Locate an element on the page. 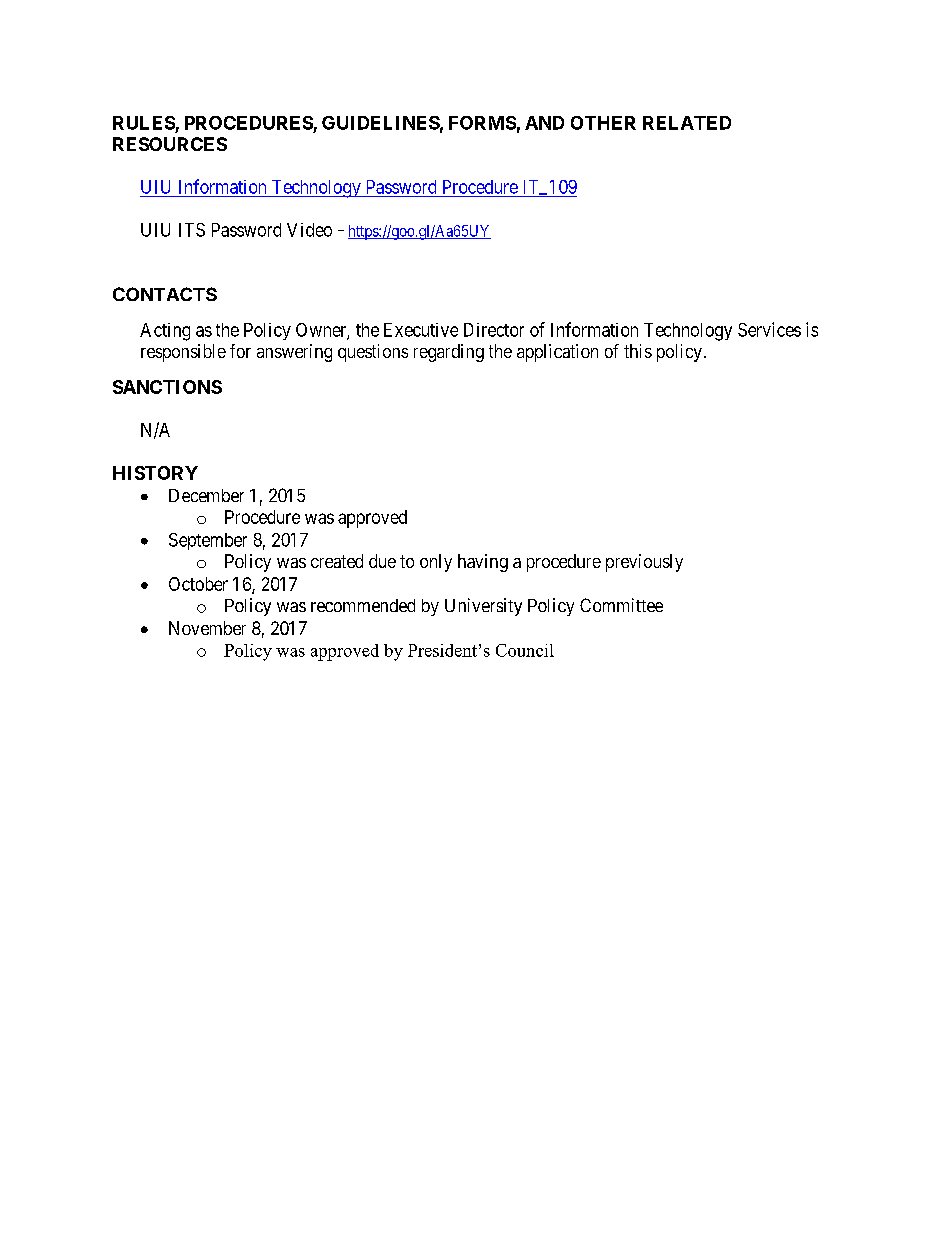 Image resolution: width=952 pixels, height=1233 pixels. FORMS is located at coordinates (482, 123).
